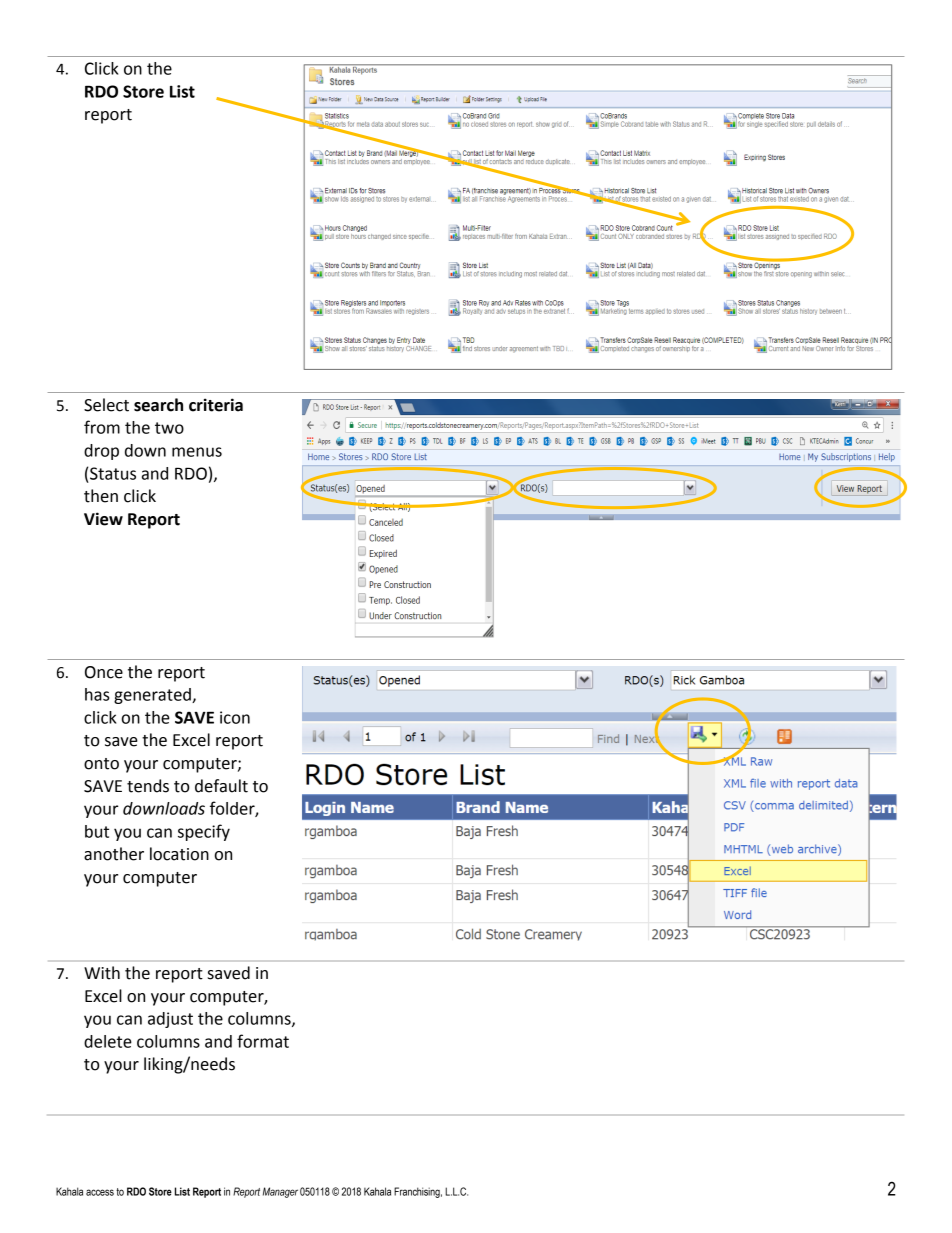 This screenshot has height=1233, width=952. I want to click on onto, so click(101, 764).
